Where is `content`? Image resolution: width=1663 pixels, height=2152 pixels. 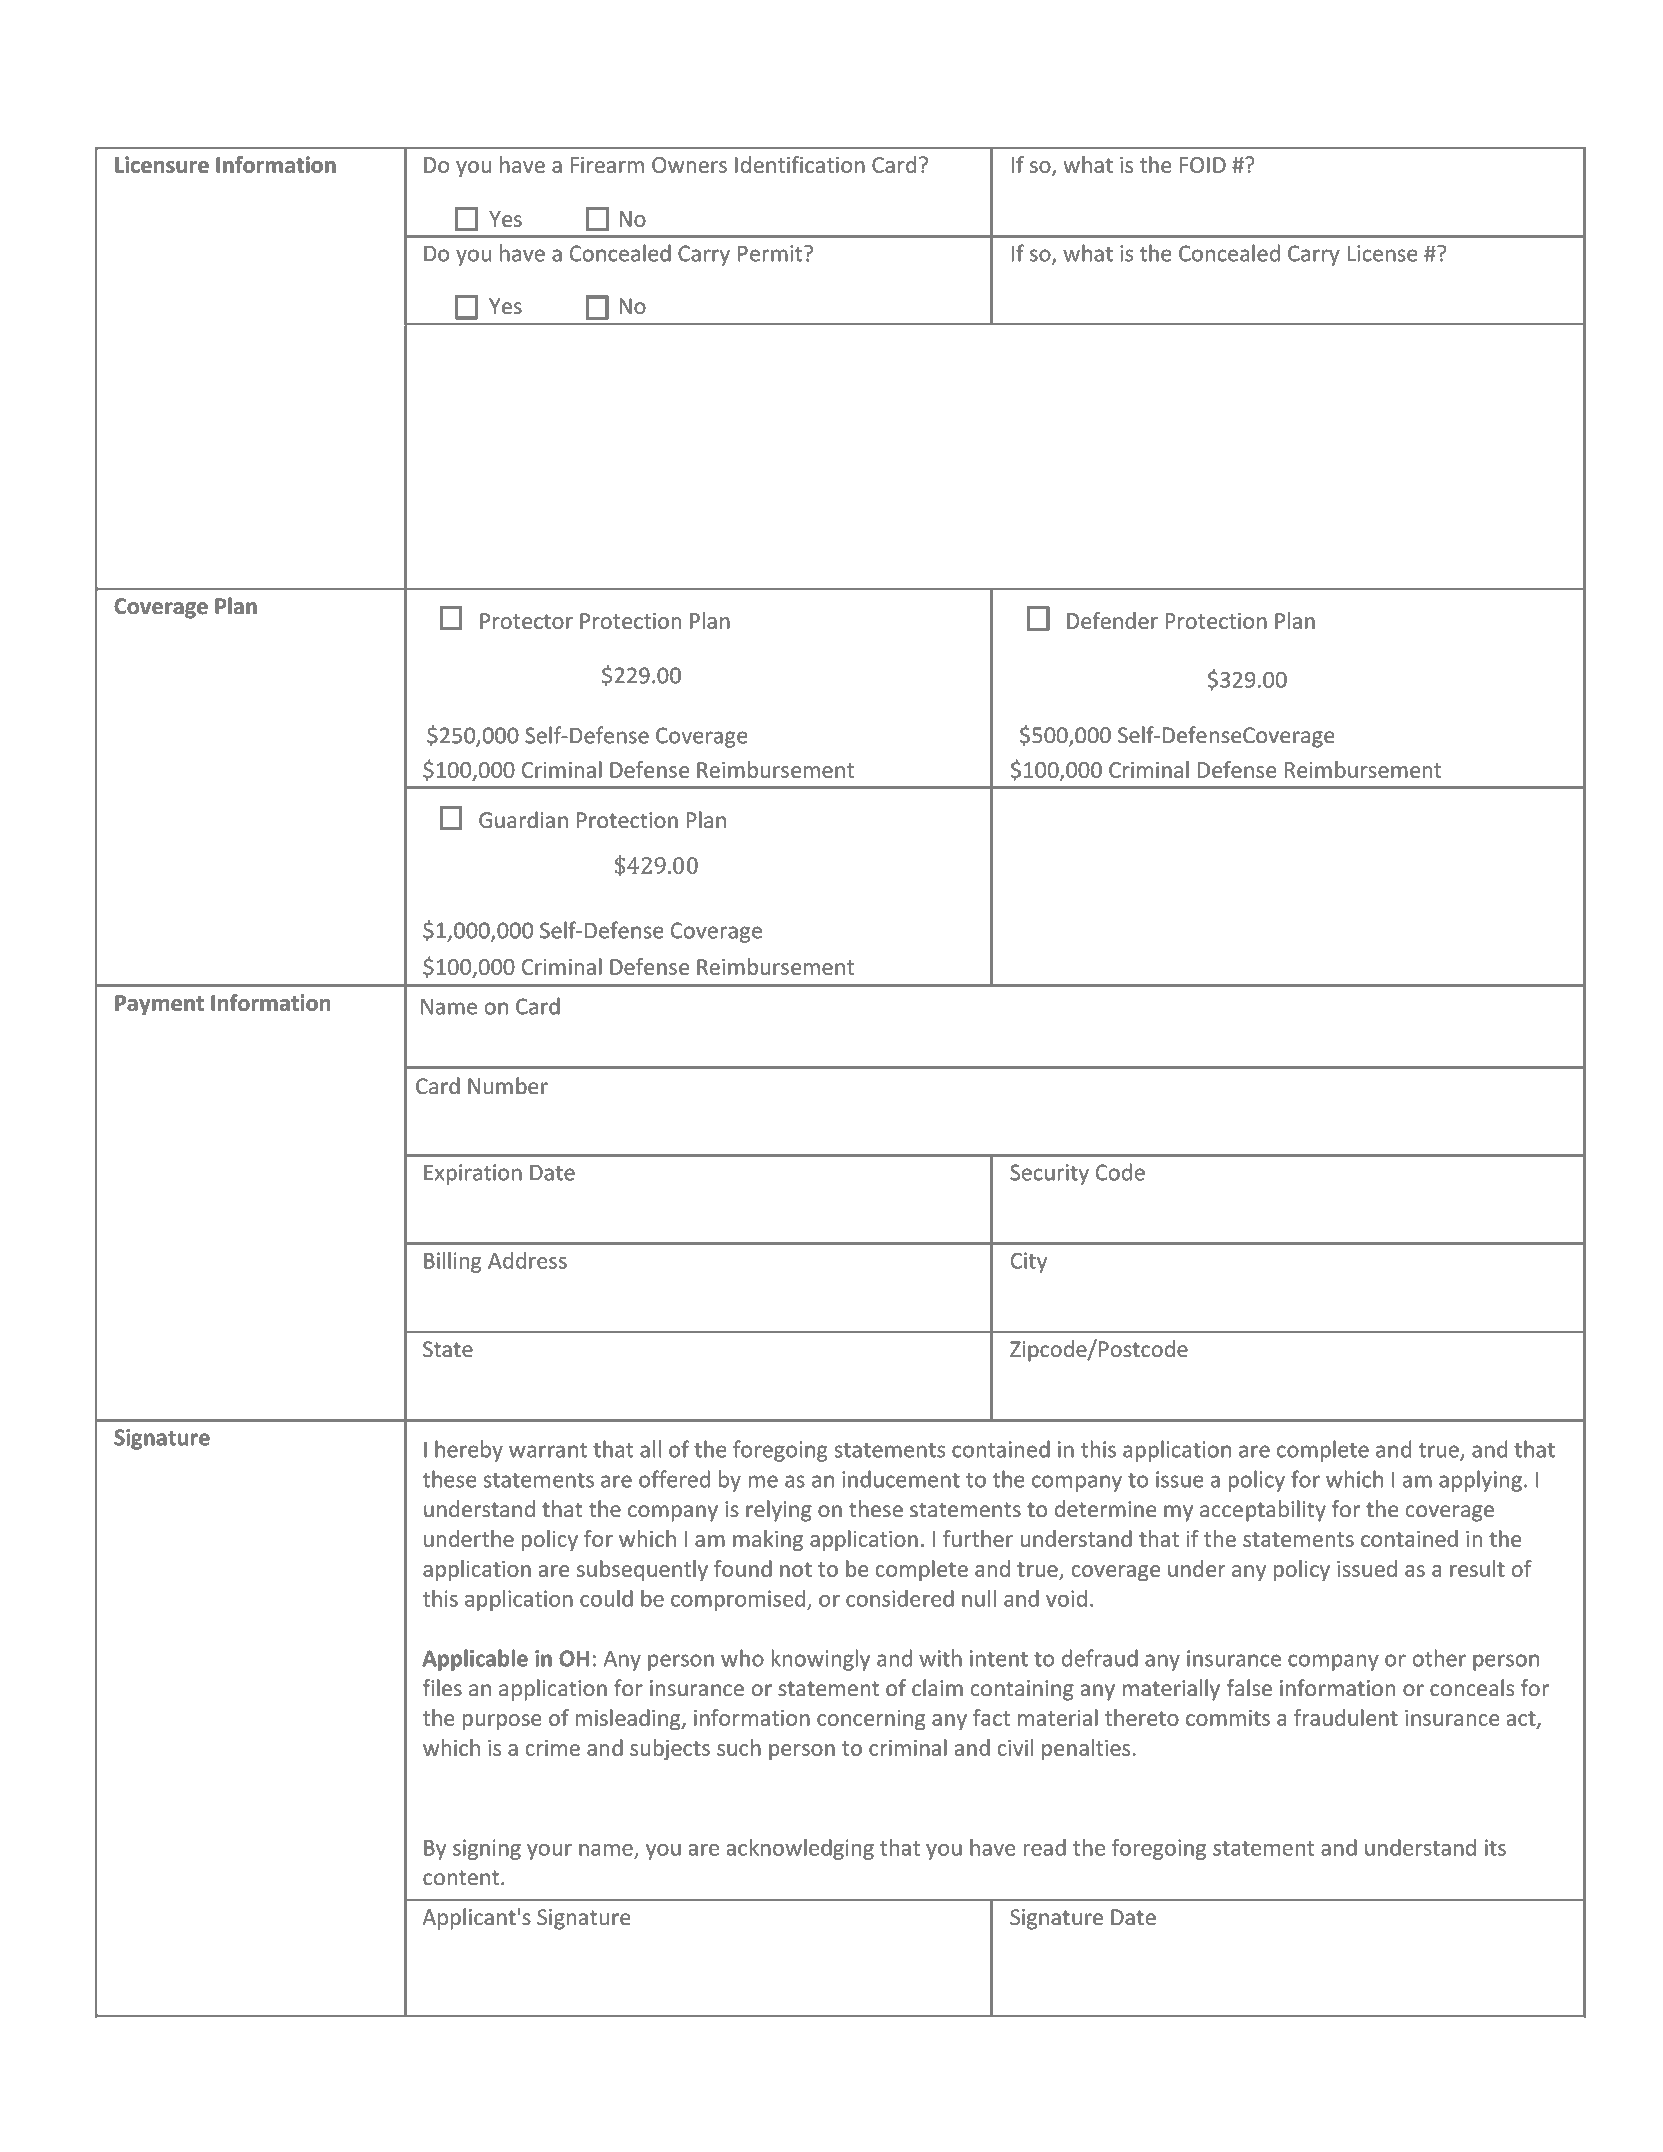
content is located at coordinates (461, 1878).
